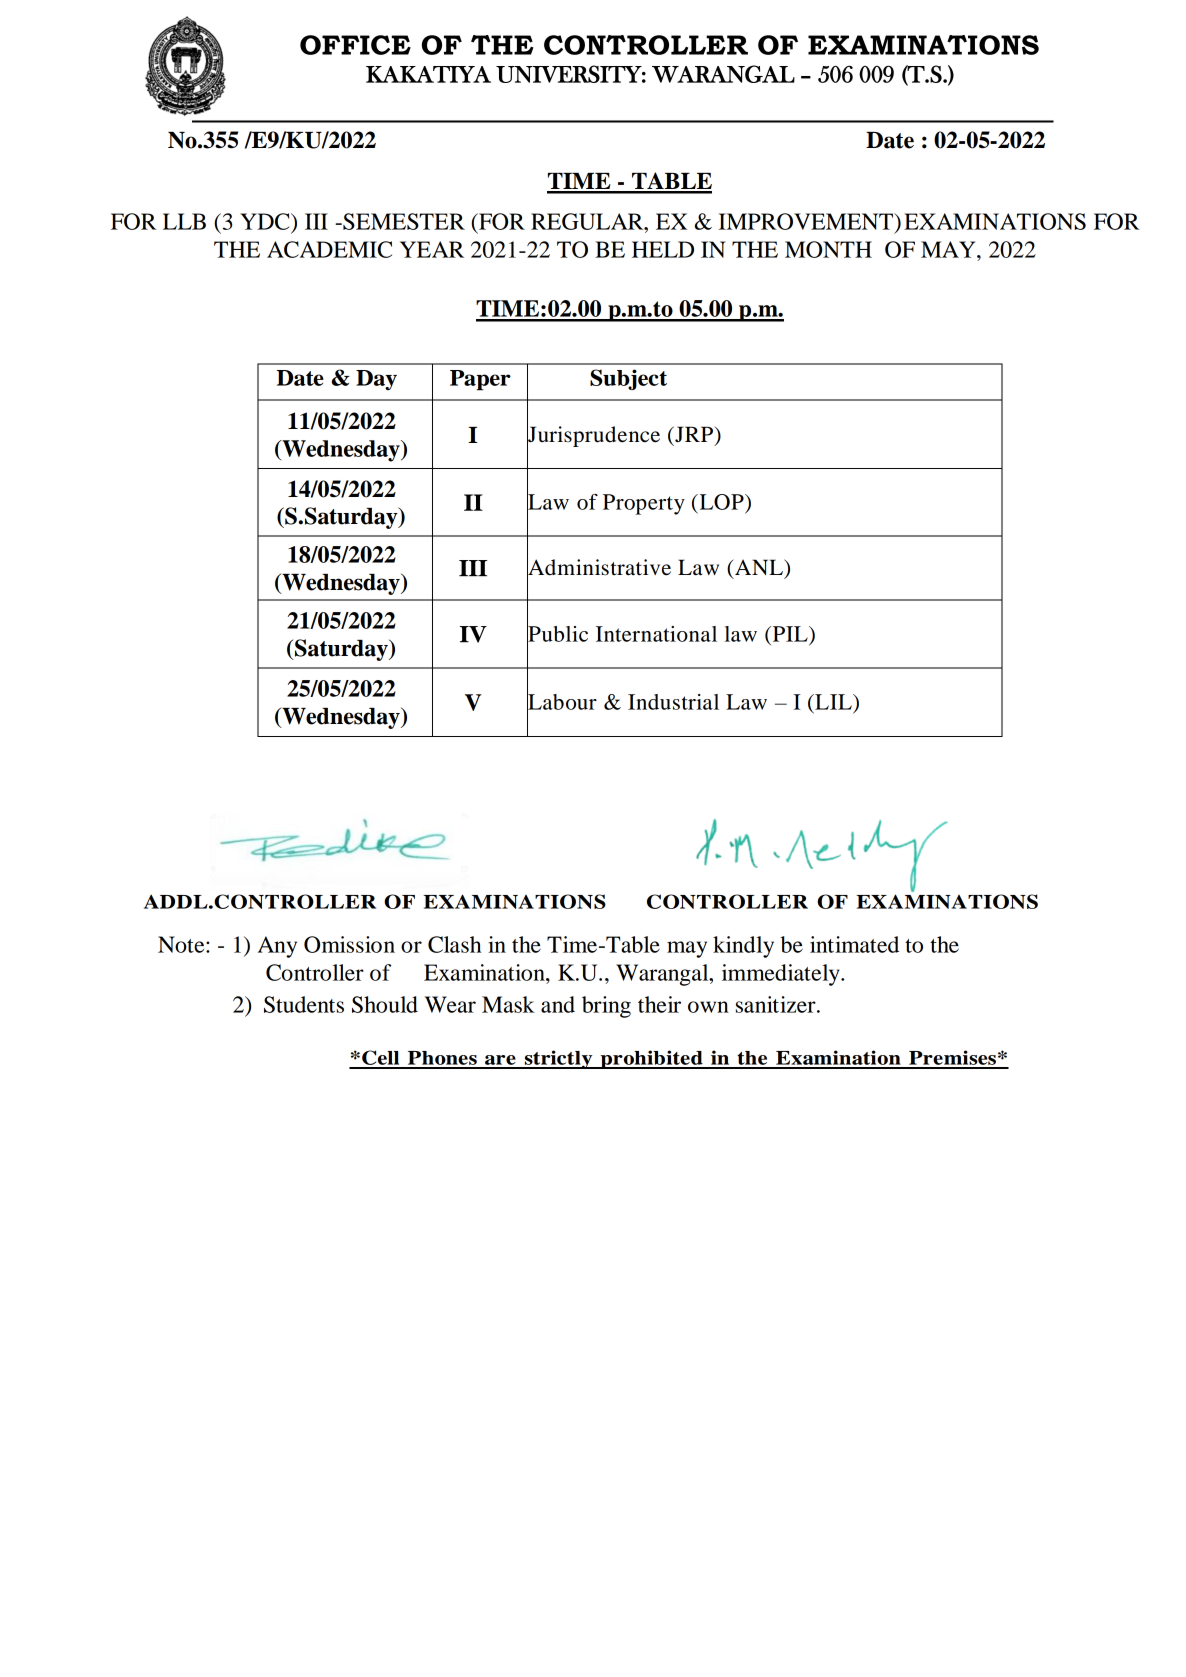 This image has width=1186, height=1677. What do you see at coordinates (355, 45) in the image?
I see `OFFICE` at bounding box center [355, 45].
